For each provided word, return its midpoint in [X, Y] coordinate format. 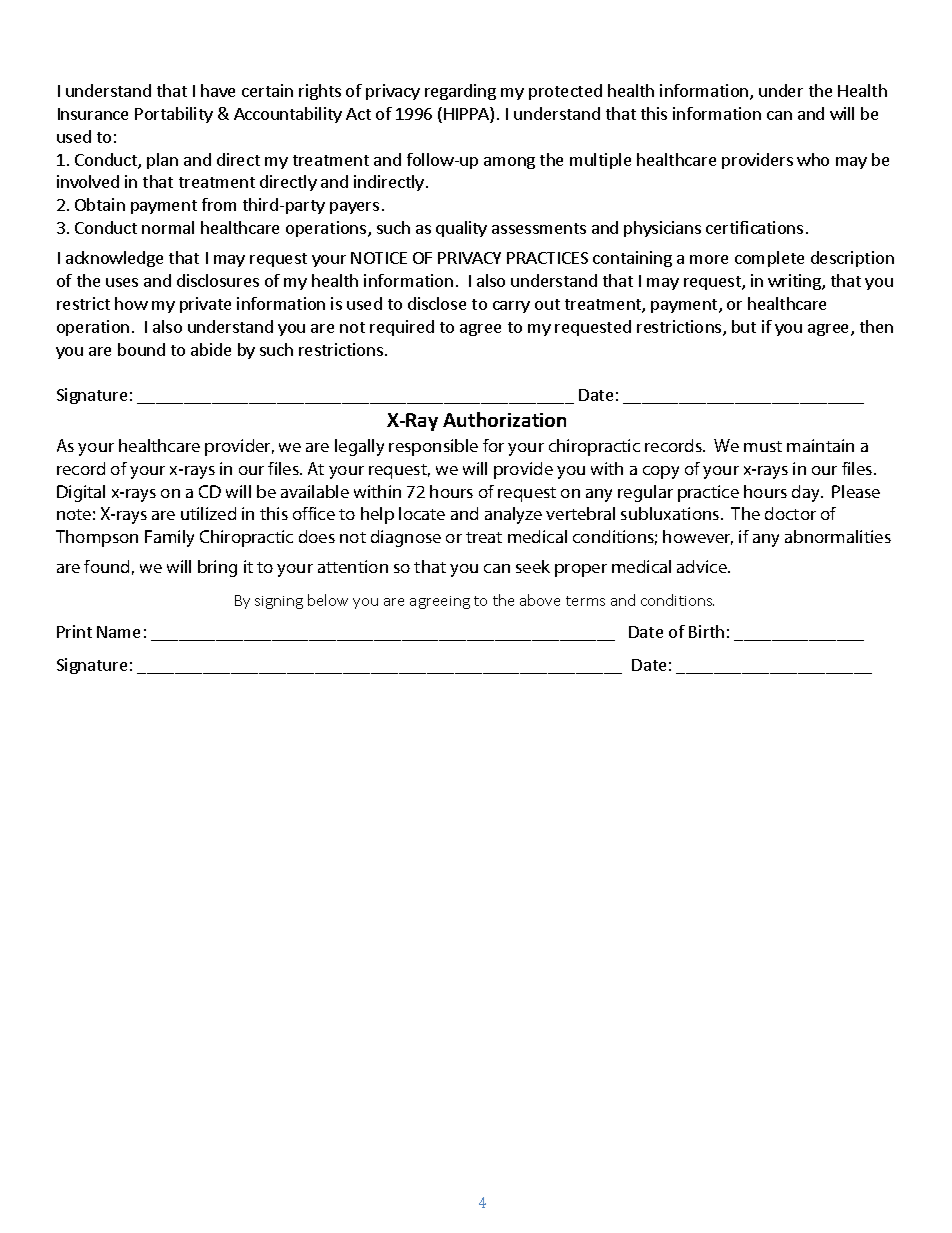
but [744, 326]
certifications [754, 227]
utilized [208, 513]
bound [141, 349]
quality [461, 229]
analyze [513, 515]
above [540, 600]
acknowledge [114, 259]
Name [118, 632]
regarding [460, 92]
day [807, 493]
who [813, 159]
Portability [174, 115]
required [402, 328]
